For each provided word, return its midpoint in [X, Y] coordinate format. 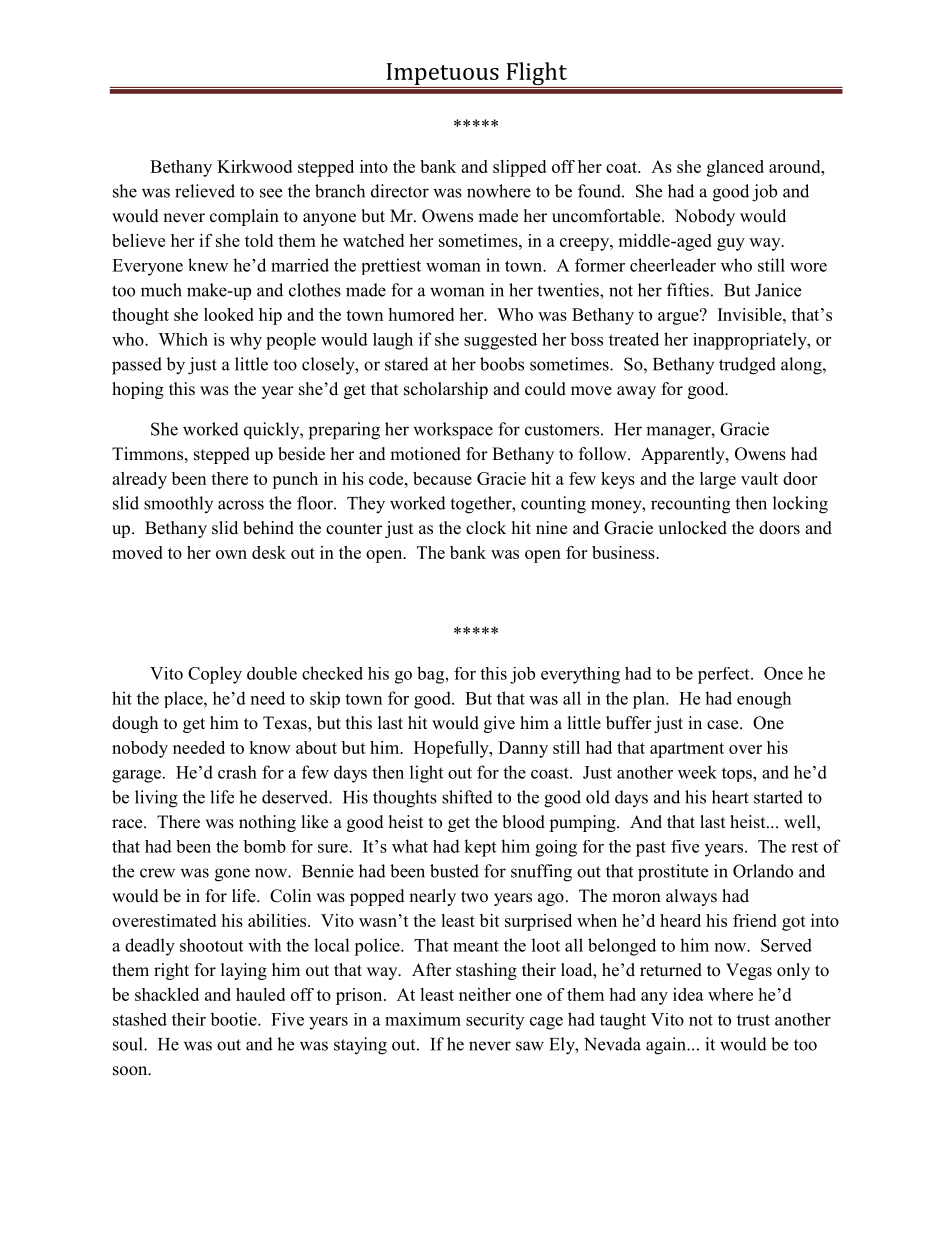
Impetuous [443, 74]
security [495, 1021]
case [724, 725]
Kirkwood [254, 166]
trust [753, 1020]
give [499, 724]
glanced [735, 168]
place [184, 699]
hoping [138, 390]
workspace [453, 430]
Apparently [684, 455]
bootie [234, 1019]
